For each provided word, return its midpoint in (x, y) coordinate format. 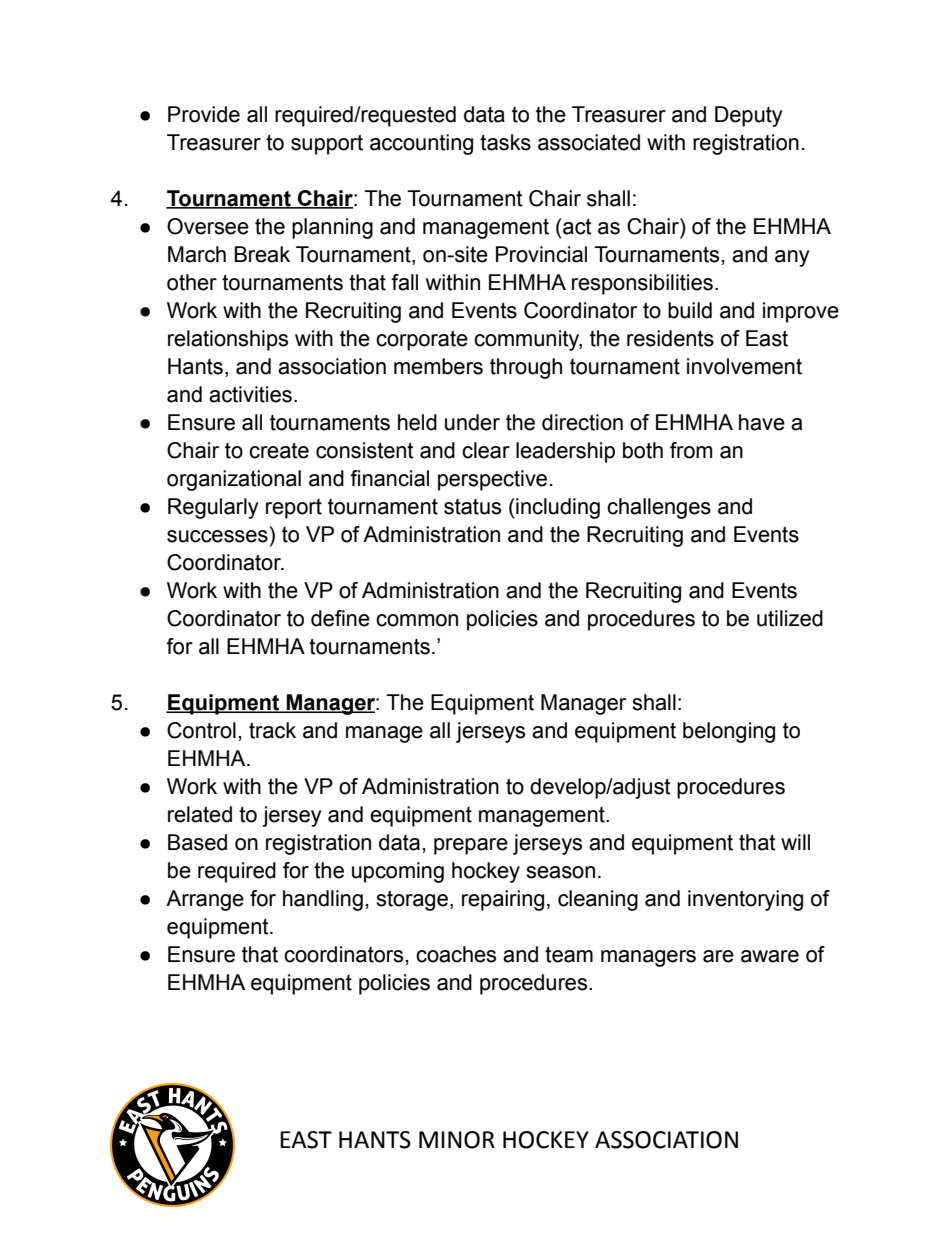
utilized (790, 618)
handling (323, 900)
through (526, 368)
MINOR (457, 1140)
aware (770, 956)
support (327, 144)
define (340, 618)
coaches (456, 954)
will (795, 842)
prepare (471, 846)
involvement (744, 366)
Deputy (749, 116)
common (417, 620)
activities (250, 394)
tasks (505, 142)
